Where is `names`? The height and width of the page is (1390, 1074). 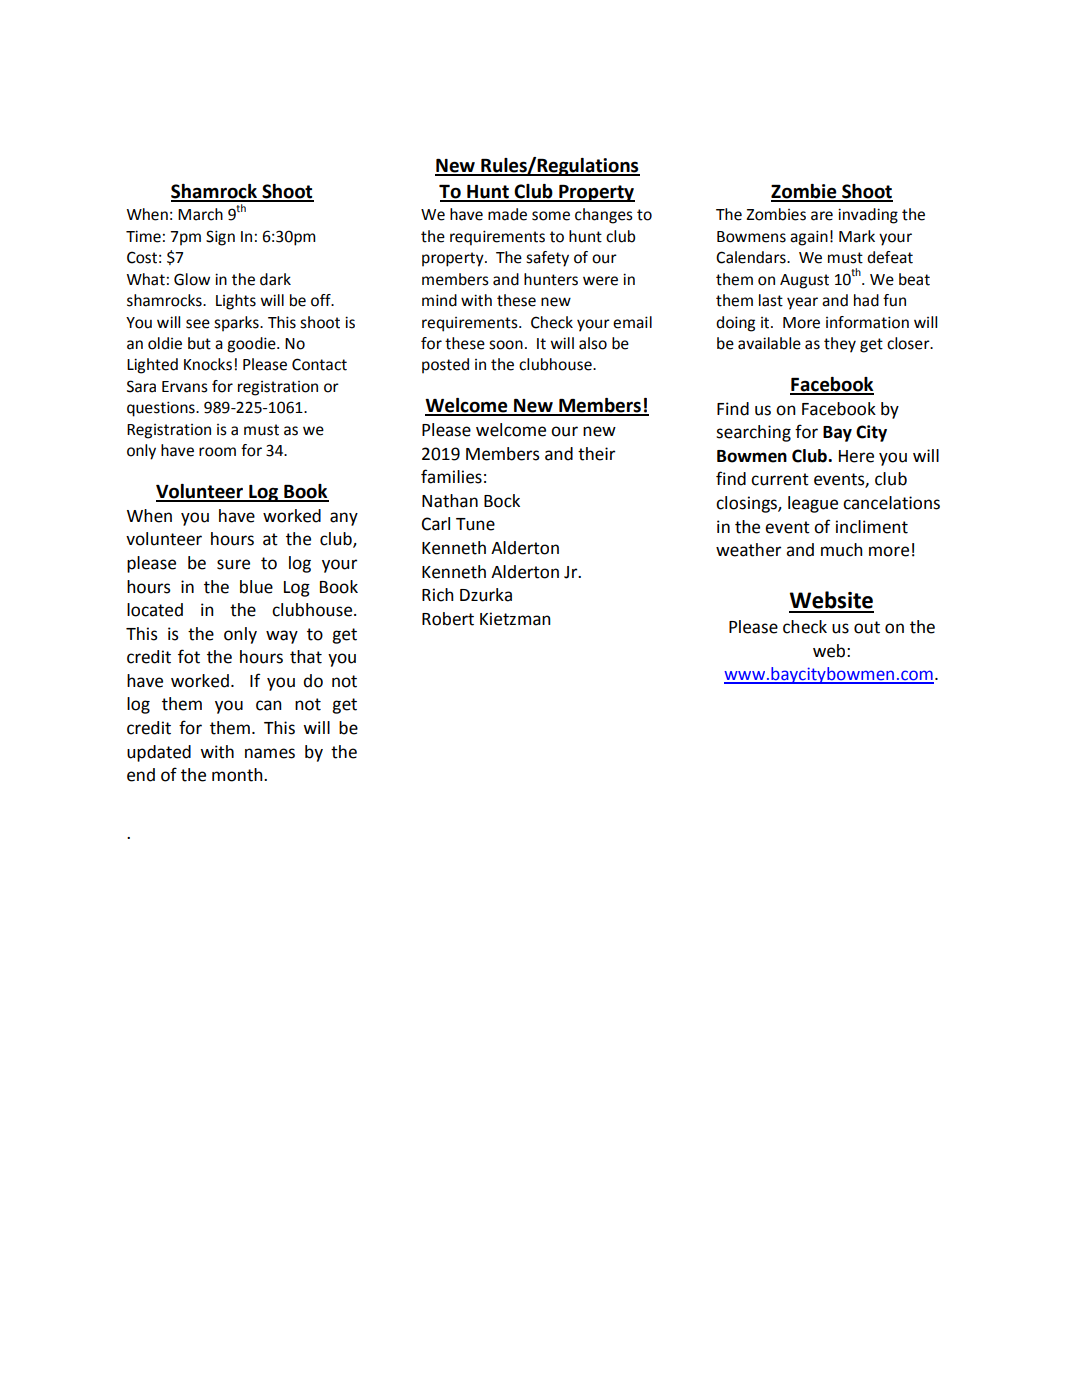 names is located at coordinates (270, 753).
